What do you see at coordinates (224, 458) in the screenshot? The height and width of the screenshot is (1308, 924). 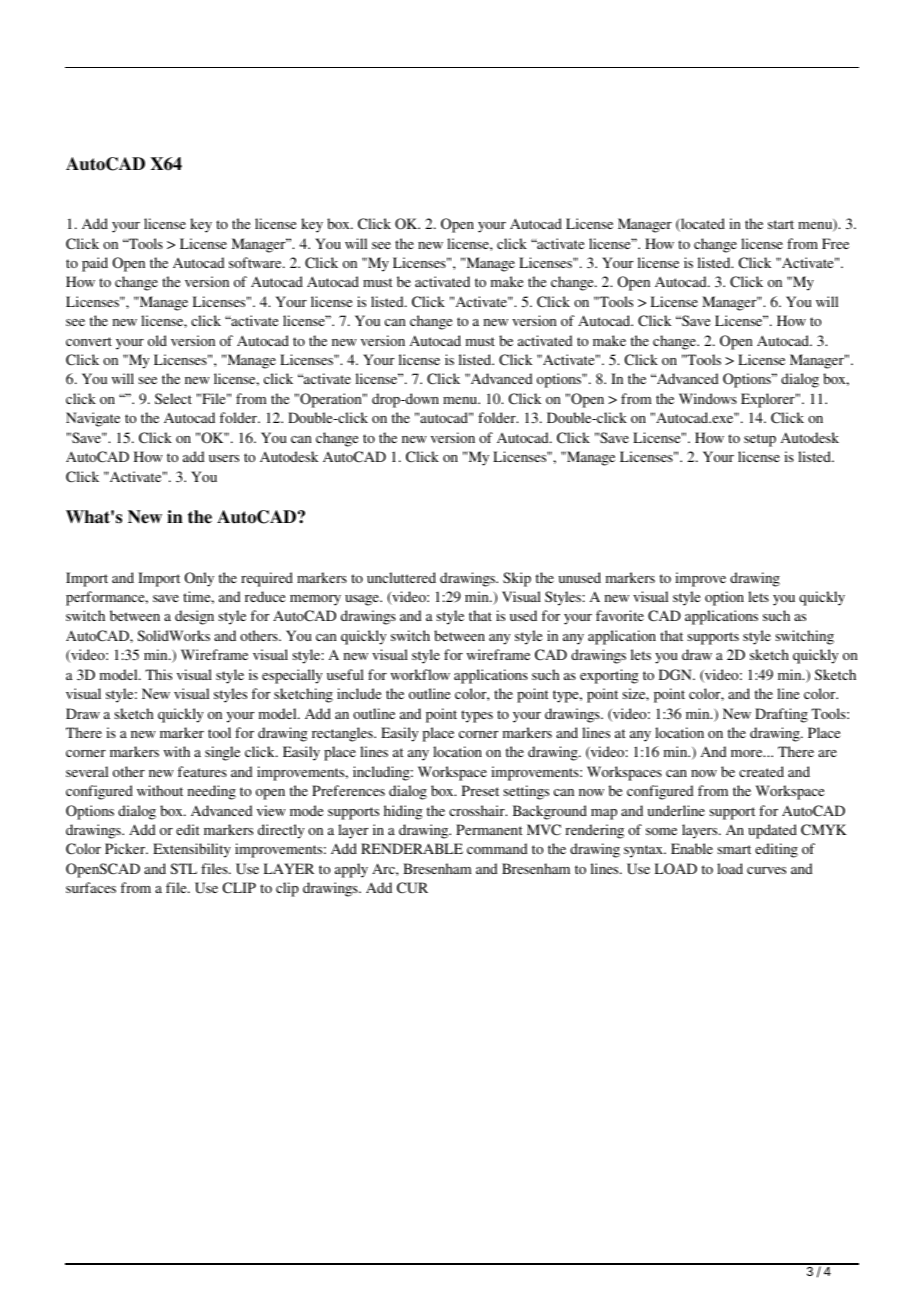 I see `users` at bounding box center [224, 458].
